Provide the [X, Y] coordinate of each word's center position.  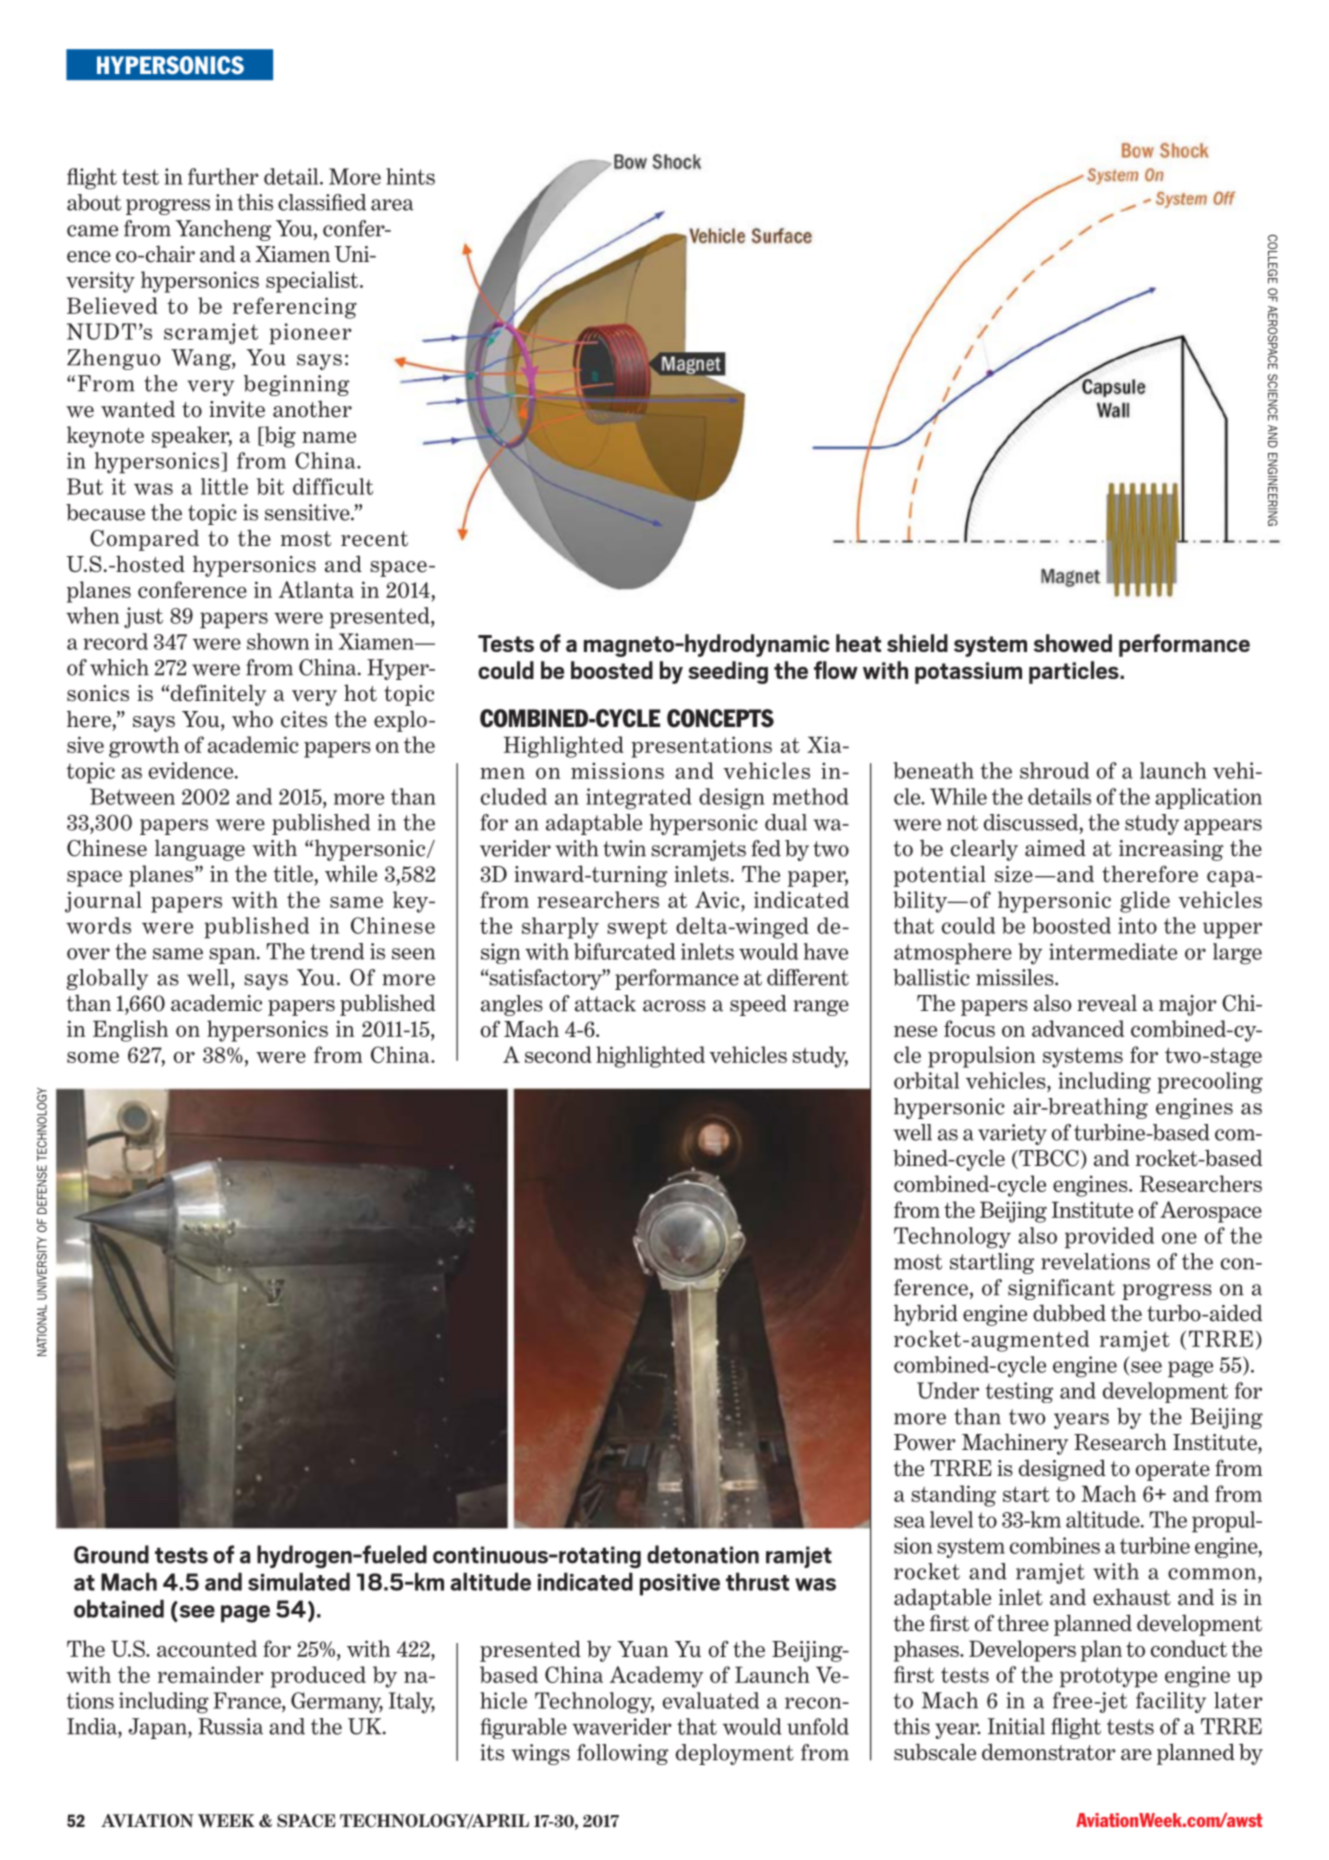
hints [410, 176]
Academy [657, 1677]
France [248, 1700]
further [223, 176]
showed [1072, 643]
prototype [1108, 1677]
